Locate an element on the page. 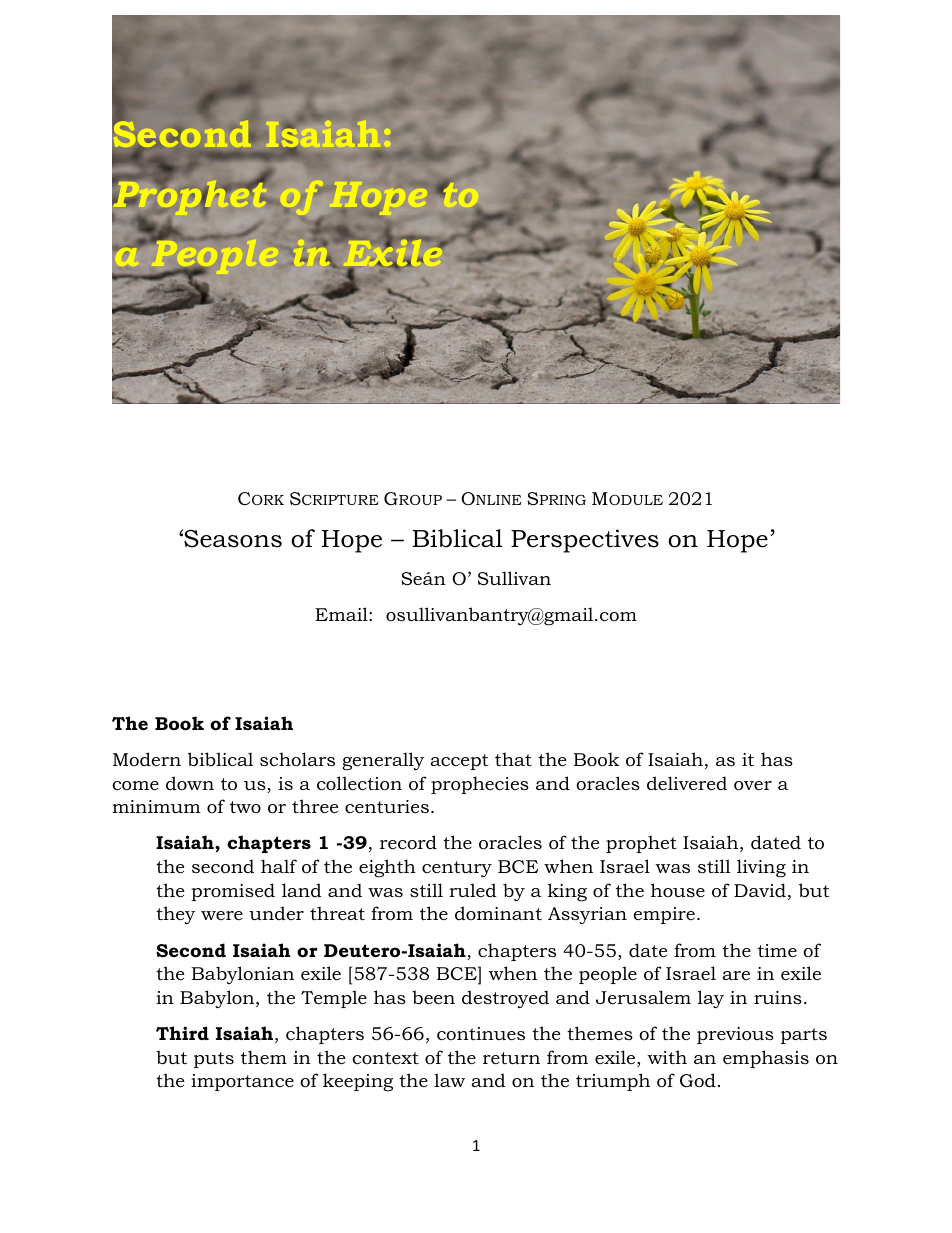 The height and width of the page is (1233, 952). Perspectives is located at coordinates (585, 541).
